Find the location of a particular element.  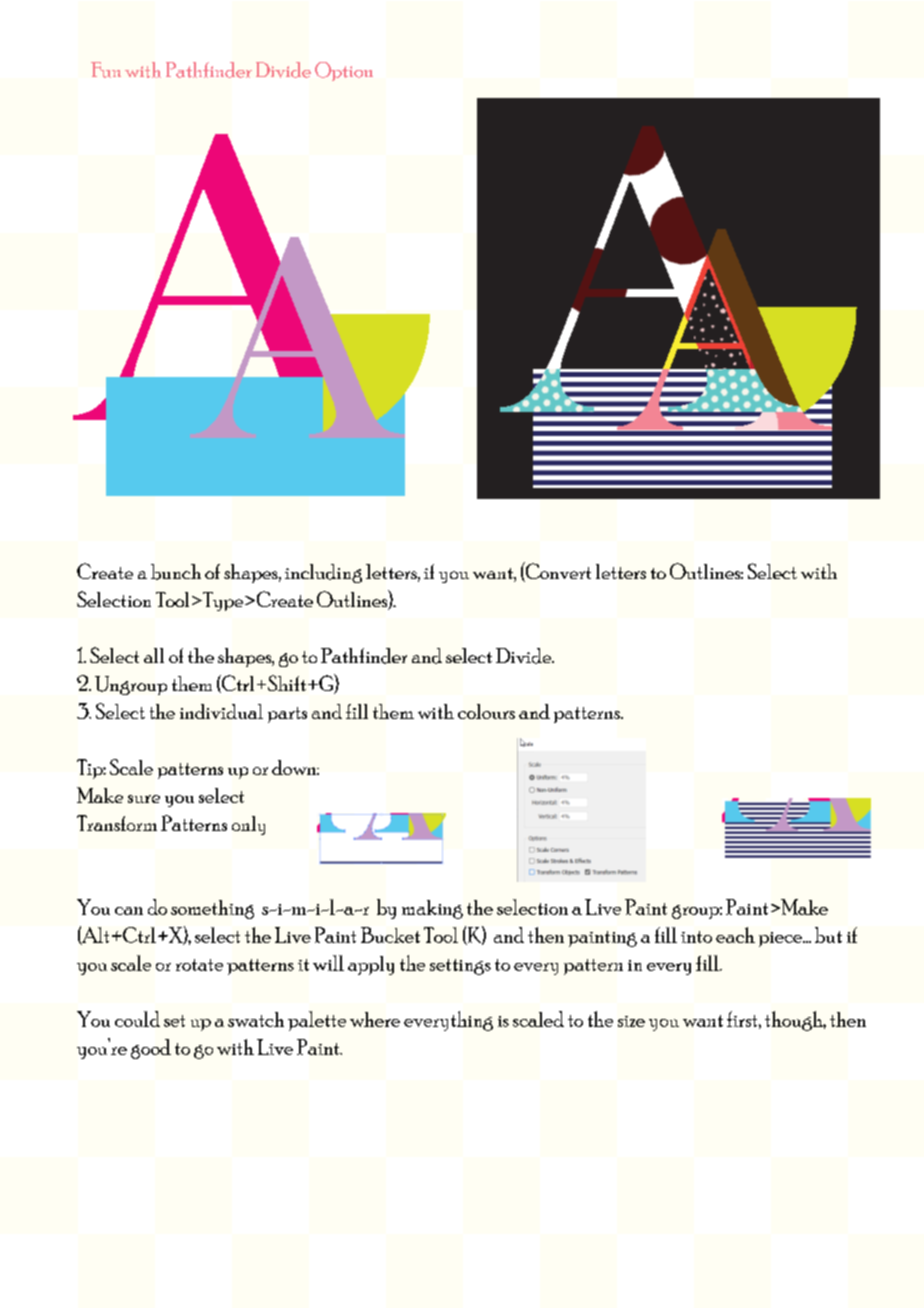

Fun is located at coordinates (106, 70).
